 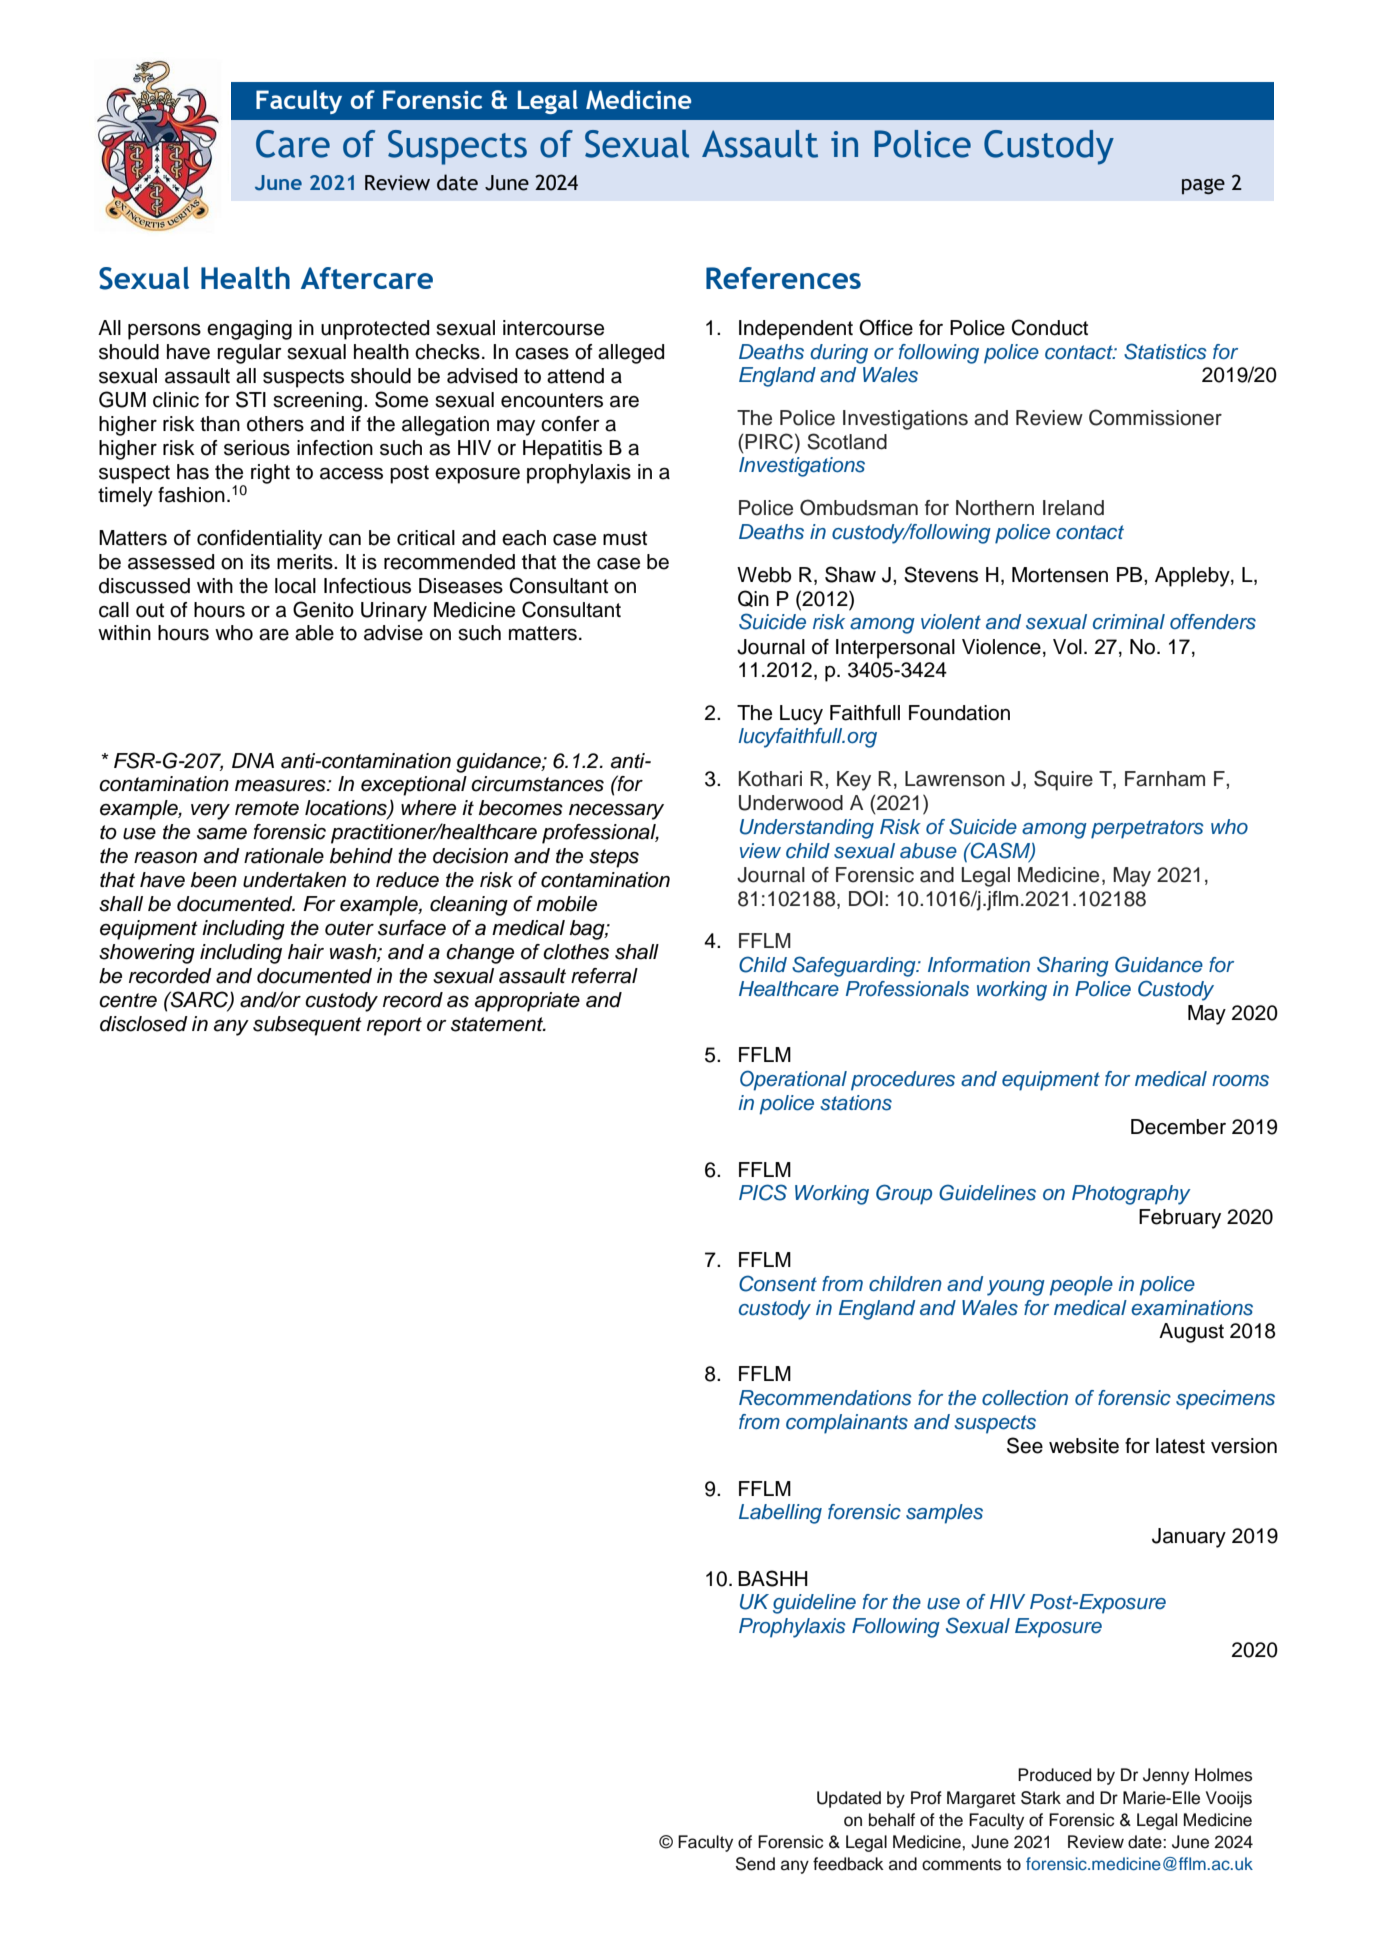 What do you see at coordinates (1041, 1798) in the screenshot?
I see `Stark` at bounding box center [1041, 1798].
